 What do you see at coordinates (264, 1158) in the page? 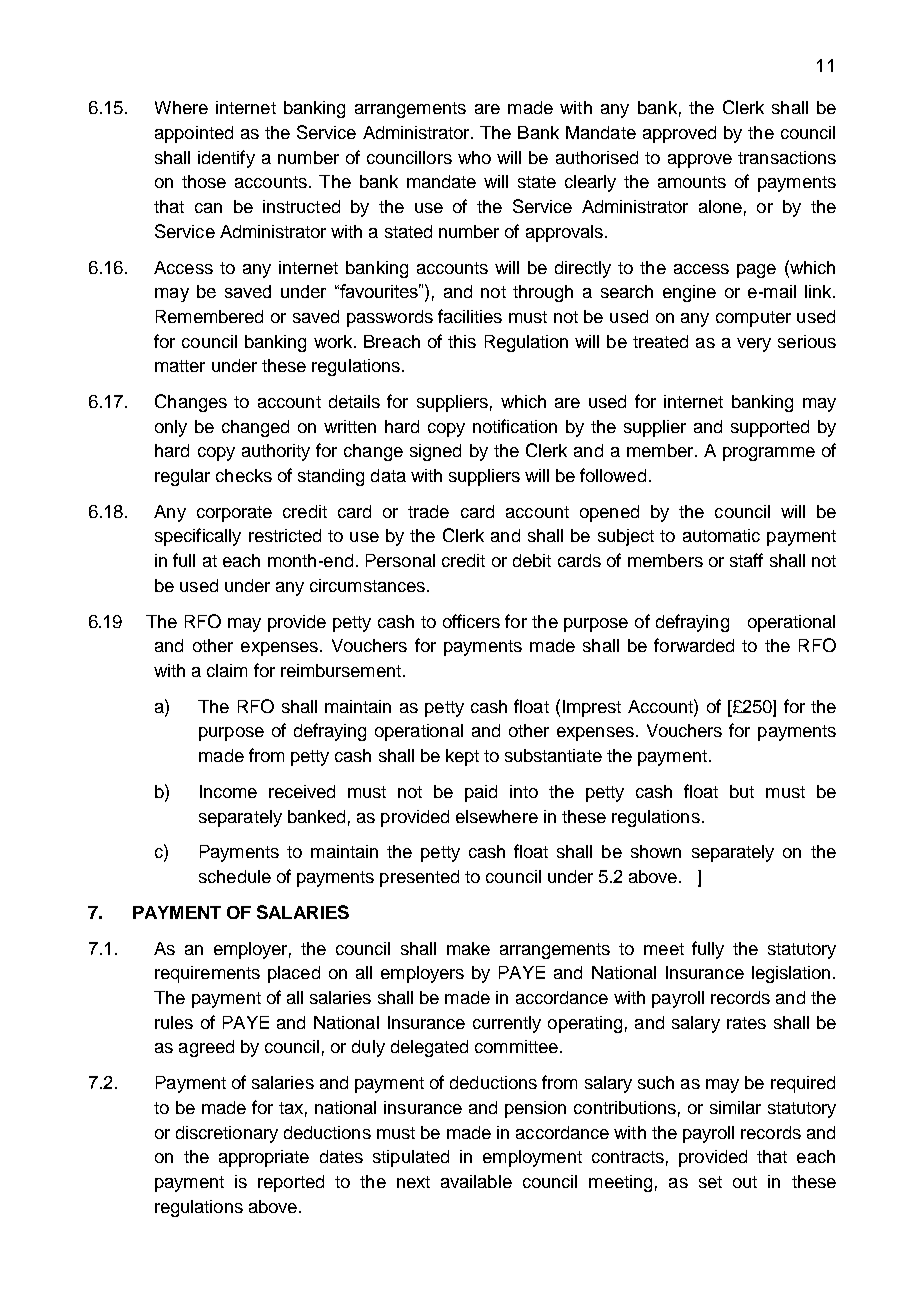
I see `appropriate` at bounding box center [264, 1158].
